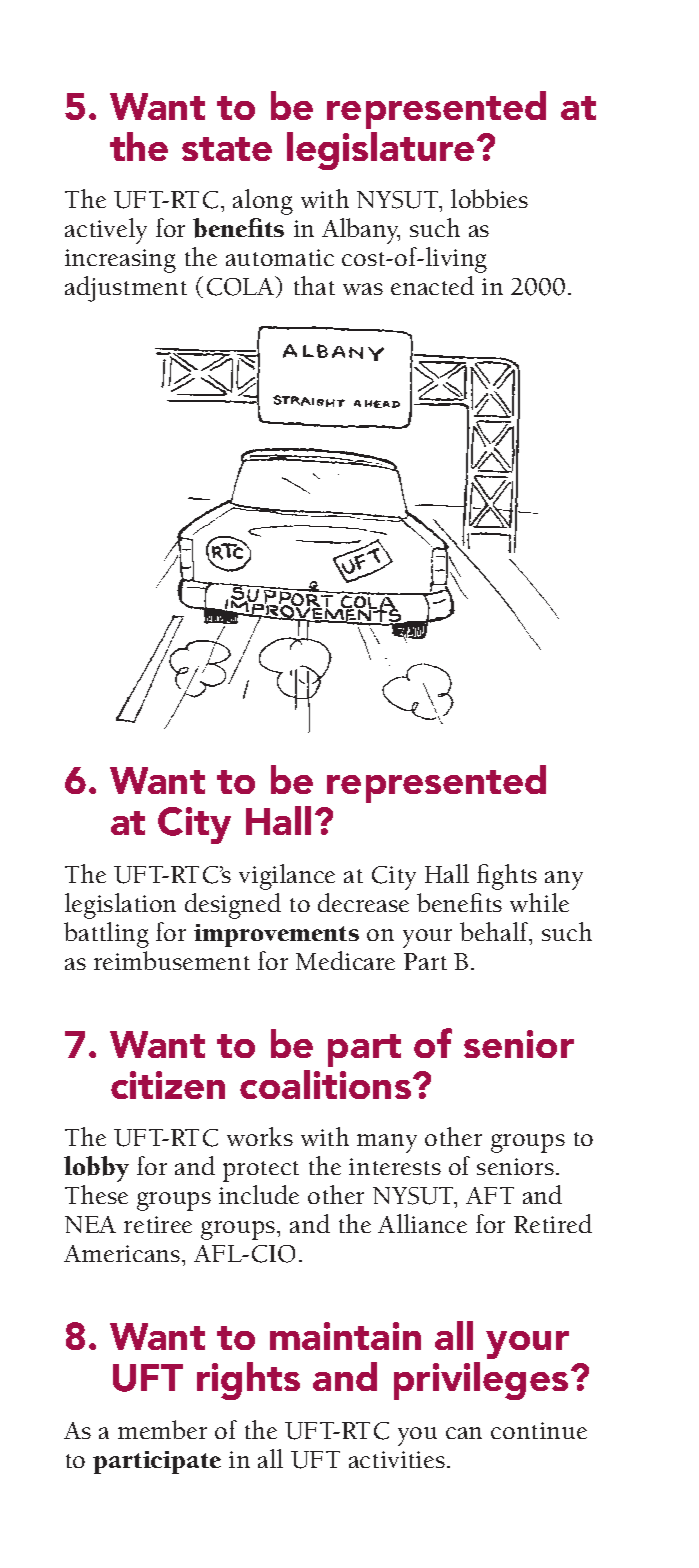  Describe the element at coordinates (489, 198) in the screenshot. I see `lobbies` at that location.
